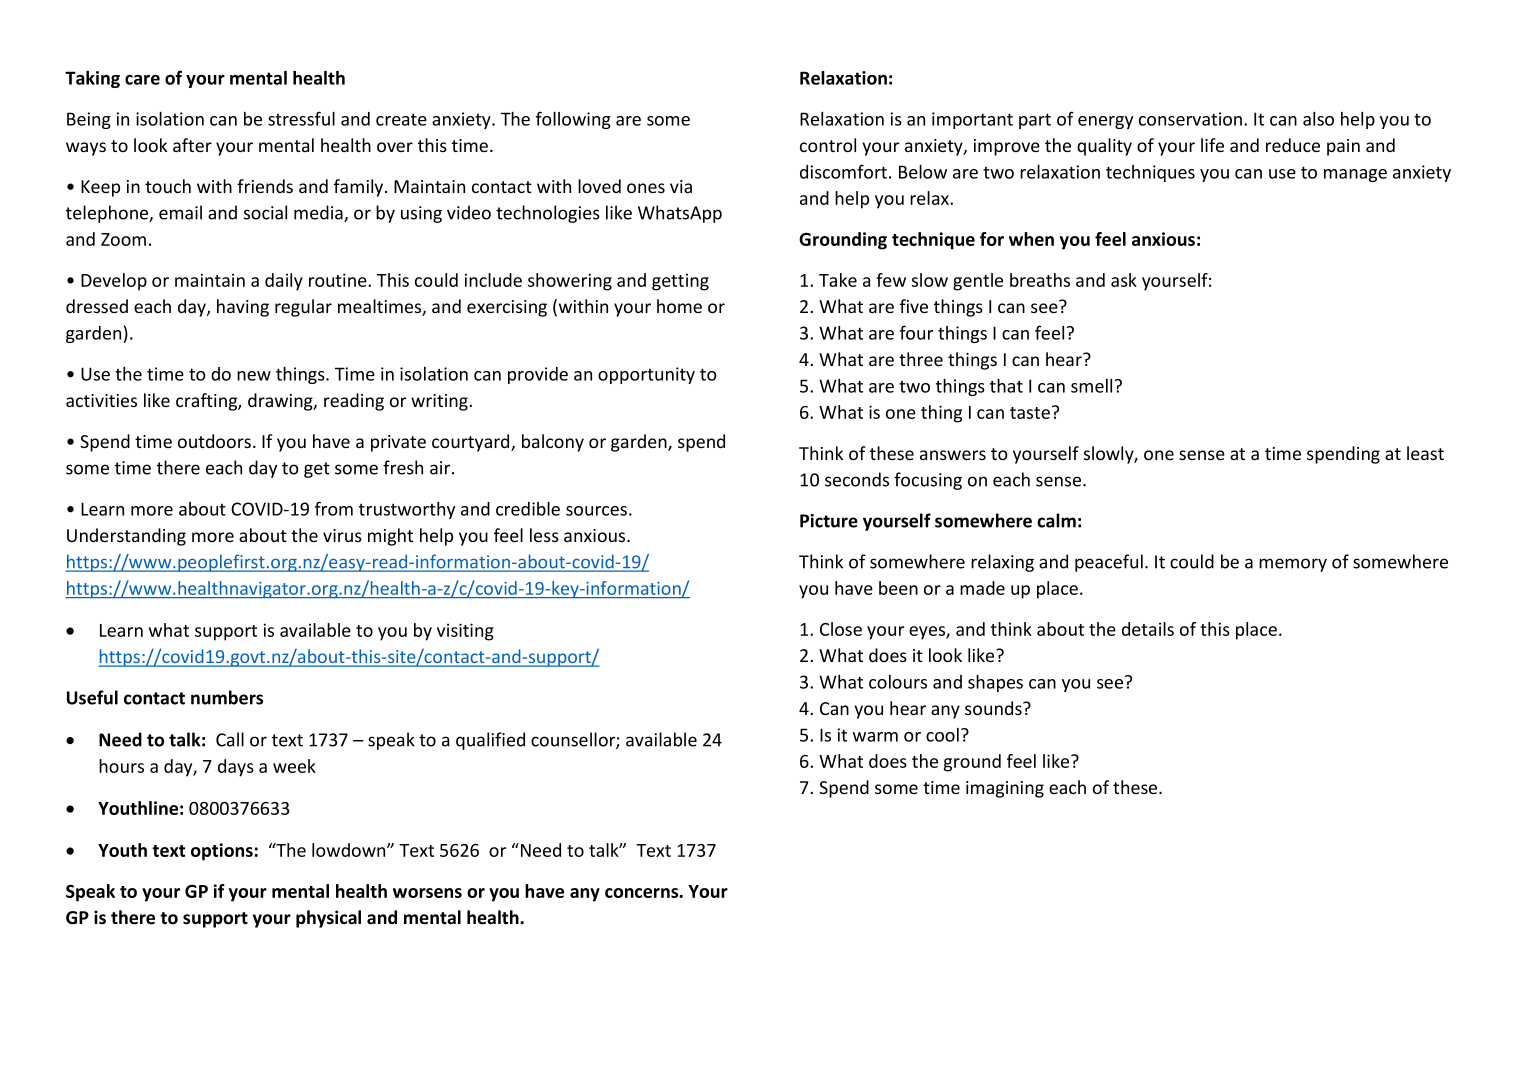 This page has height=1085, width=1534. What do you see at coordinates (427, 893) in the page?
I see `worsens` at bounding box center [427, 893].
